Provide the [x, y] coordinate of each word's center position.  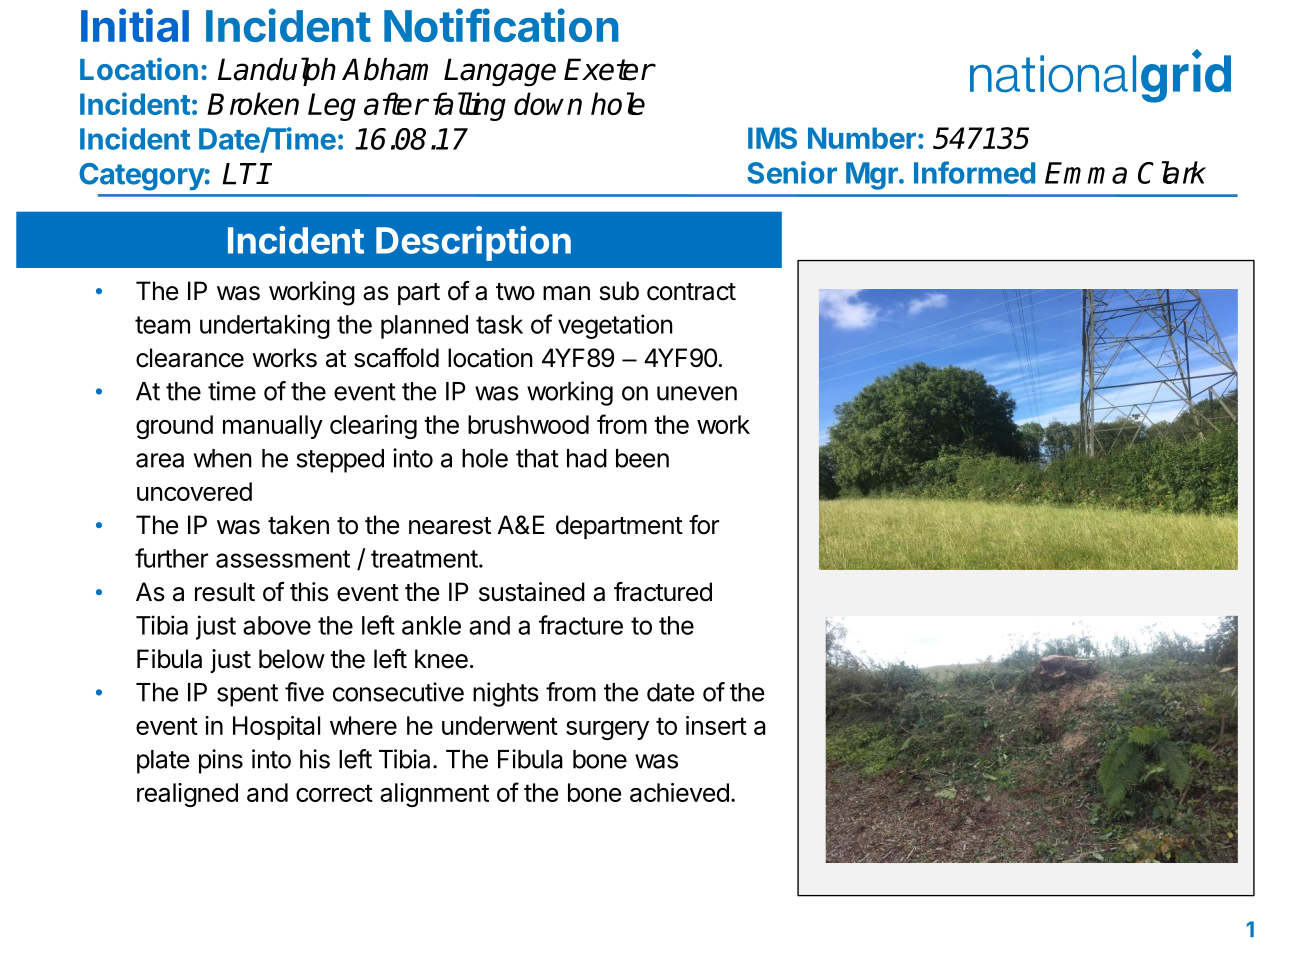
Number [862, 138]
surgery [607, 730]
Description [473, 243]
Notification [501, 25]
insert [716, 725]
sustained [532, 592]
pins [221, 761]
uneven [697, 393]
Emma [1086, 173]
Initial [135, 25]
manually [273, 427]
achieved [679, 792]
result [225, 592]
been [642, 458]
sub [619, 291]
